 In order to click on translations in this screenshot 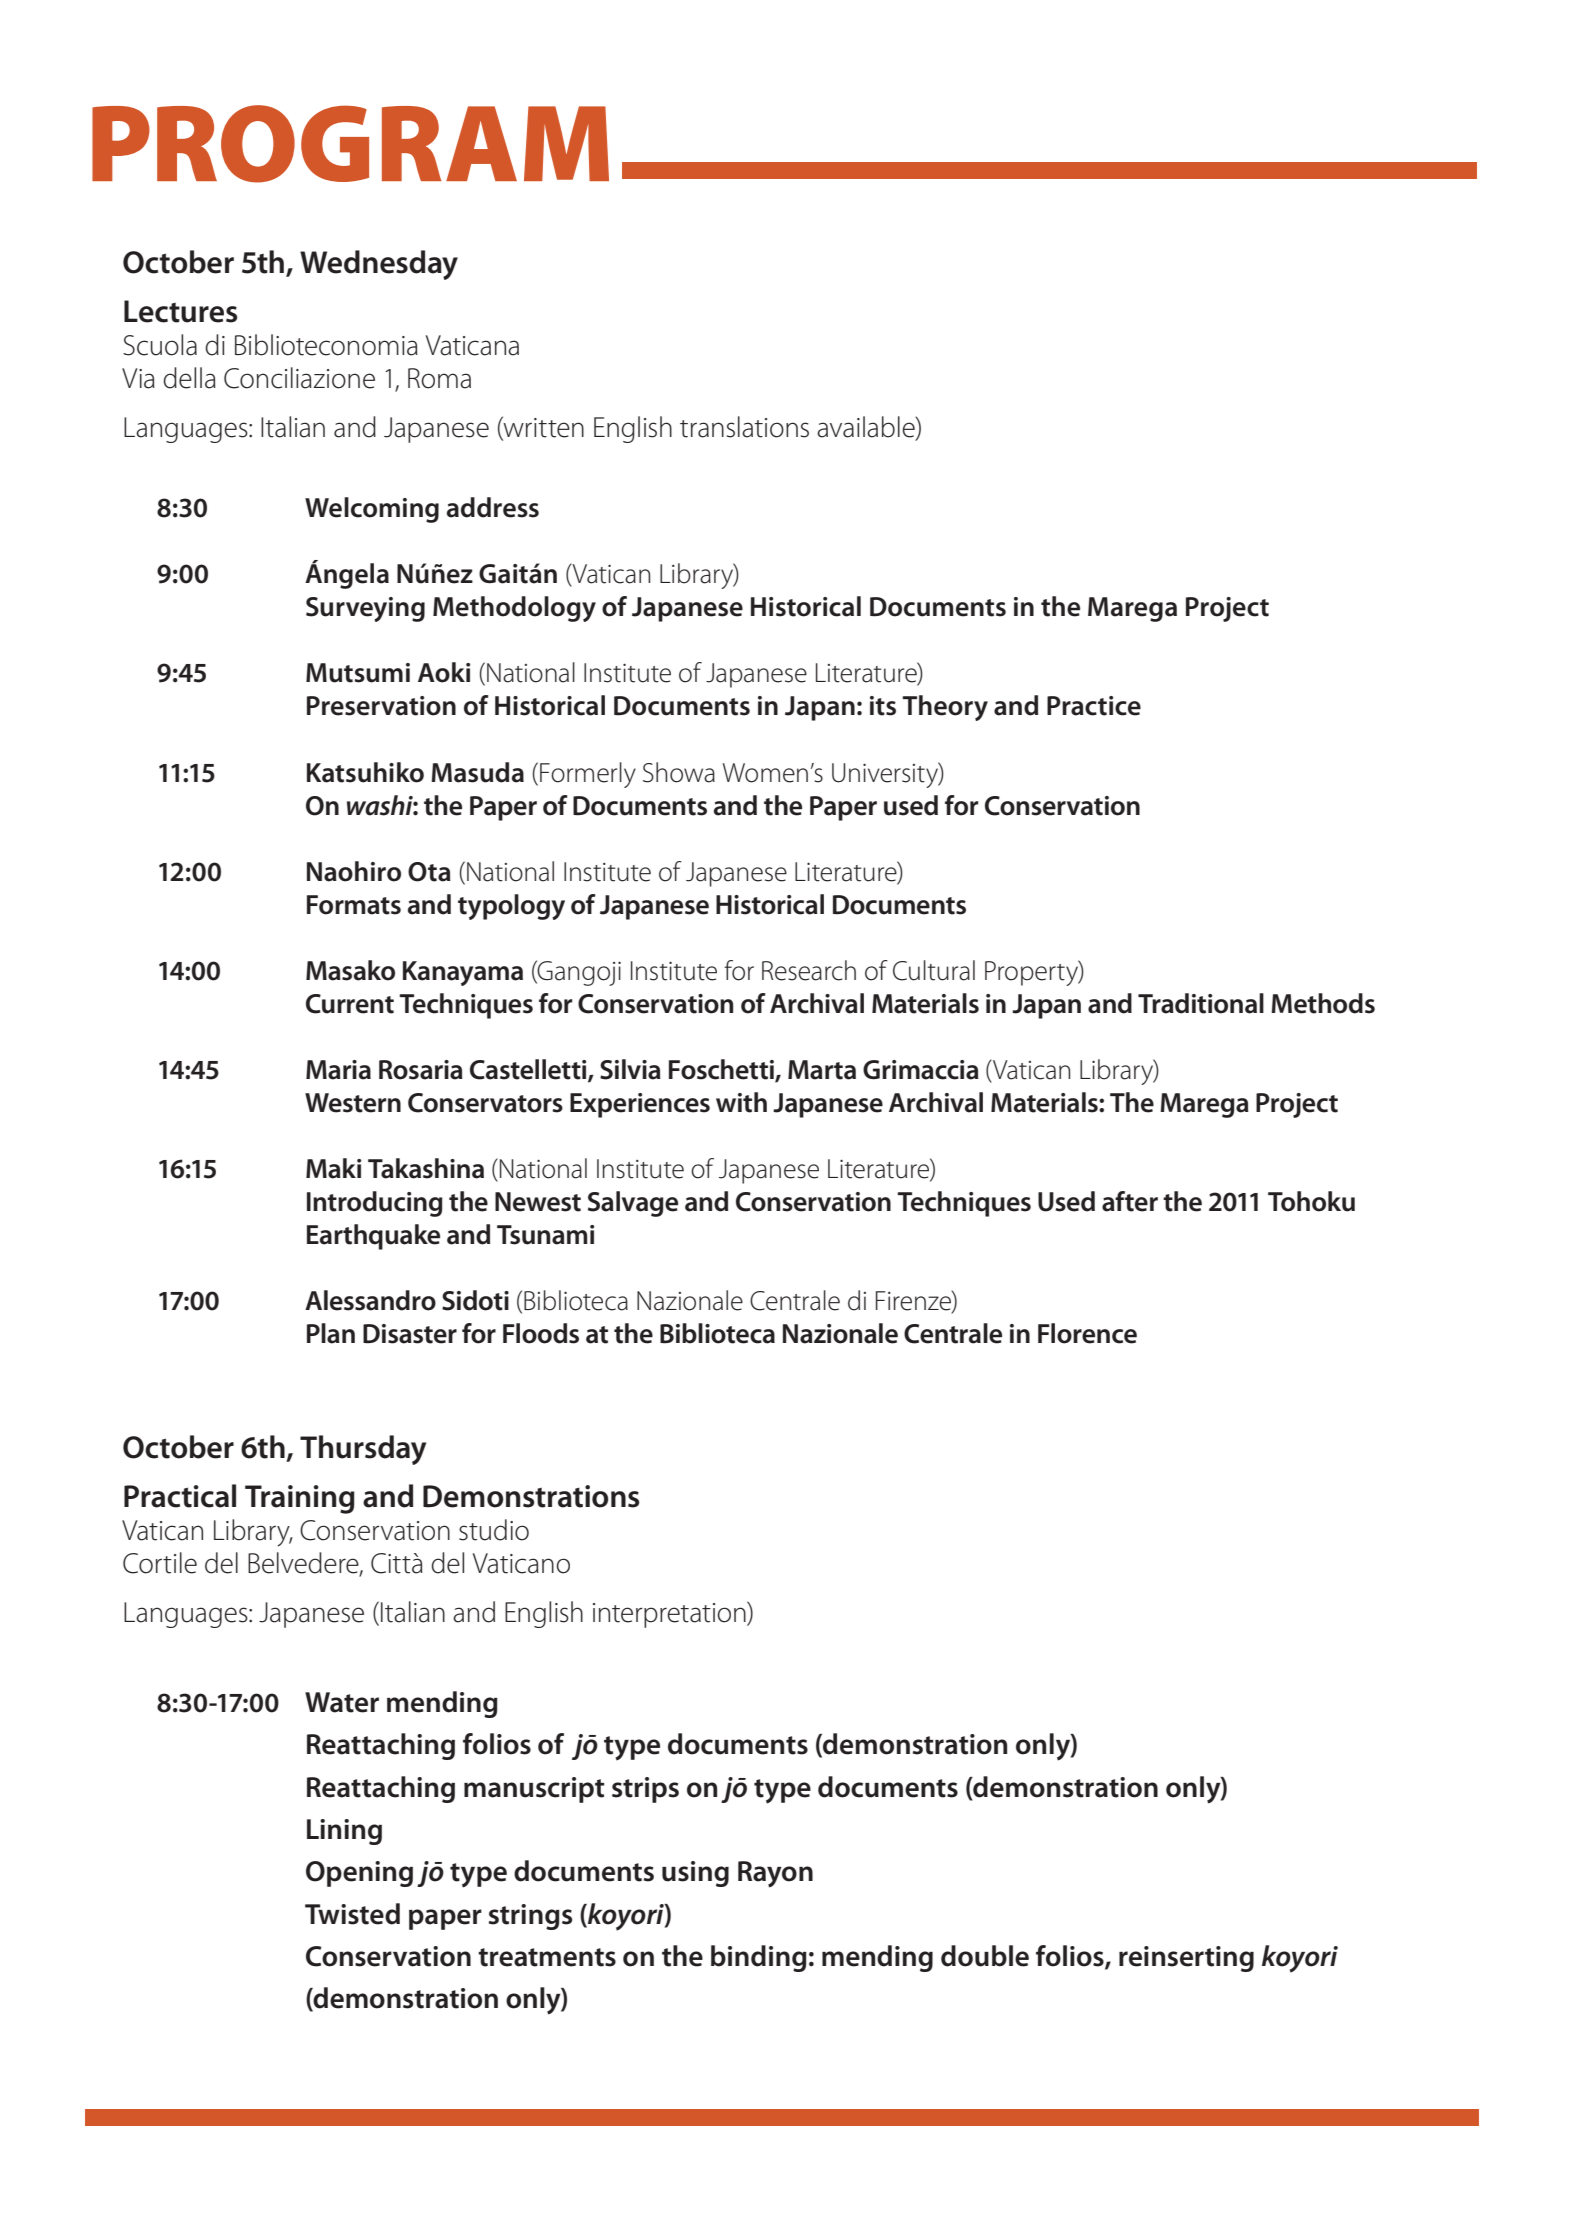, I will do `click(744, 427)`.
